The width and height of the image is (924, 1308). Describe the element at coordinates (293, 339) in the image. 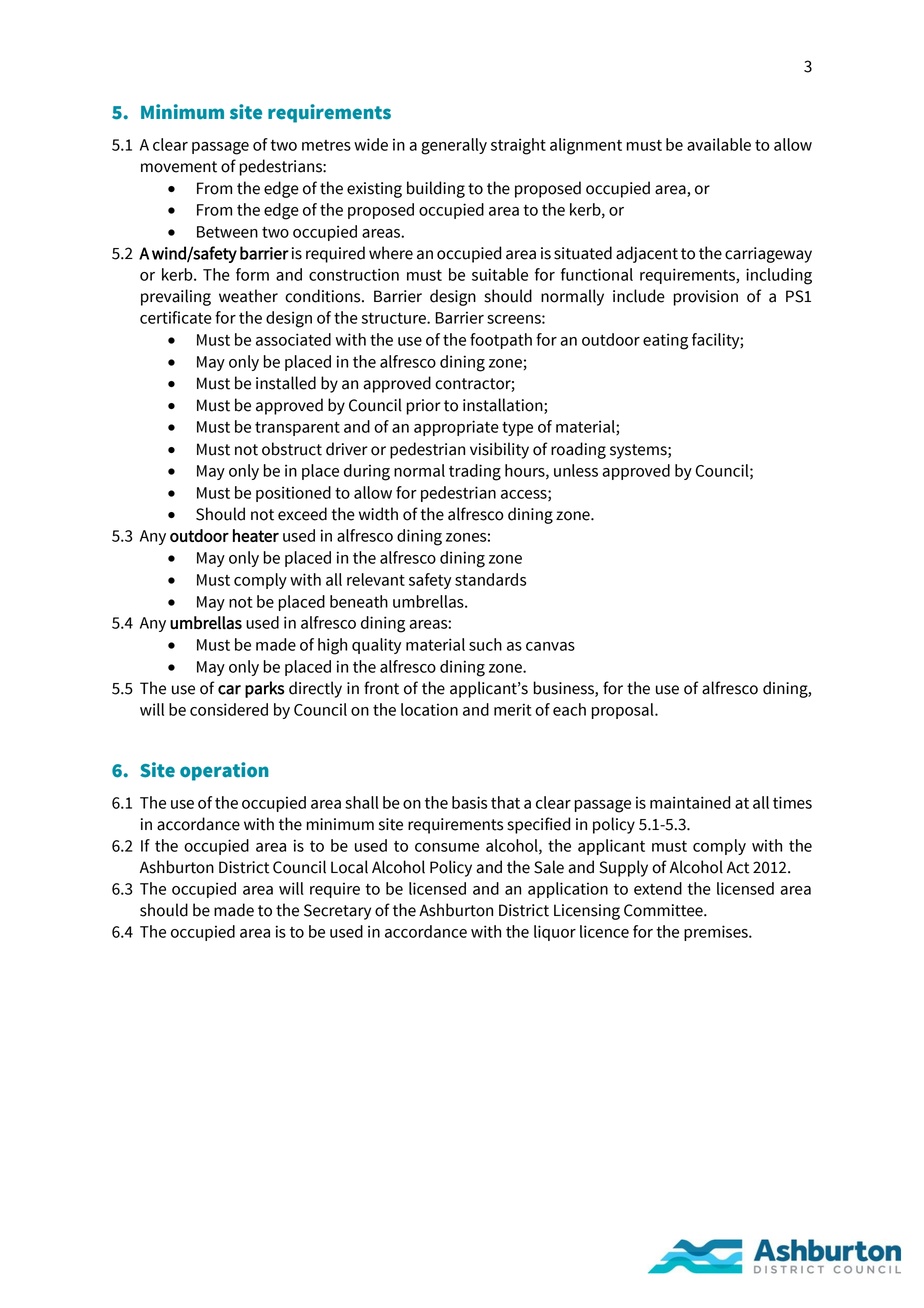

I see `associated` at that location.
